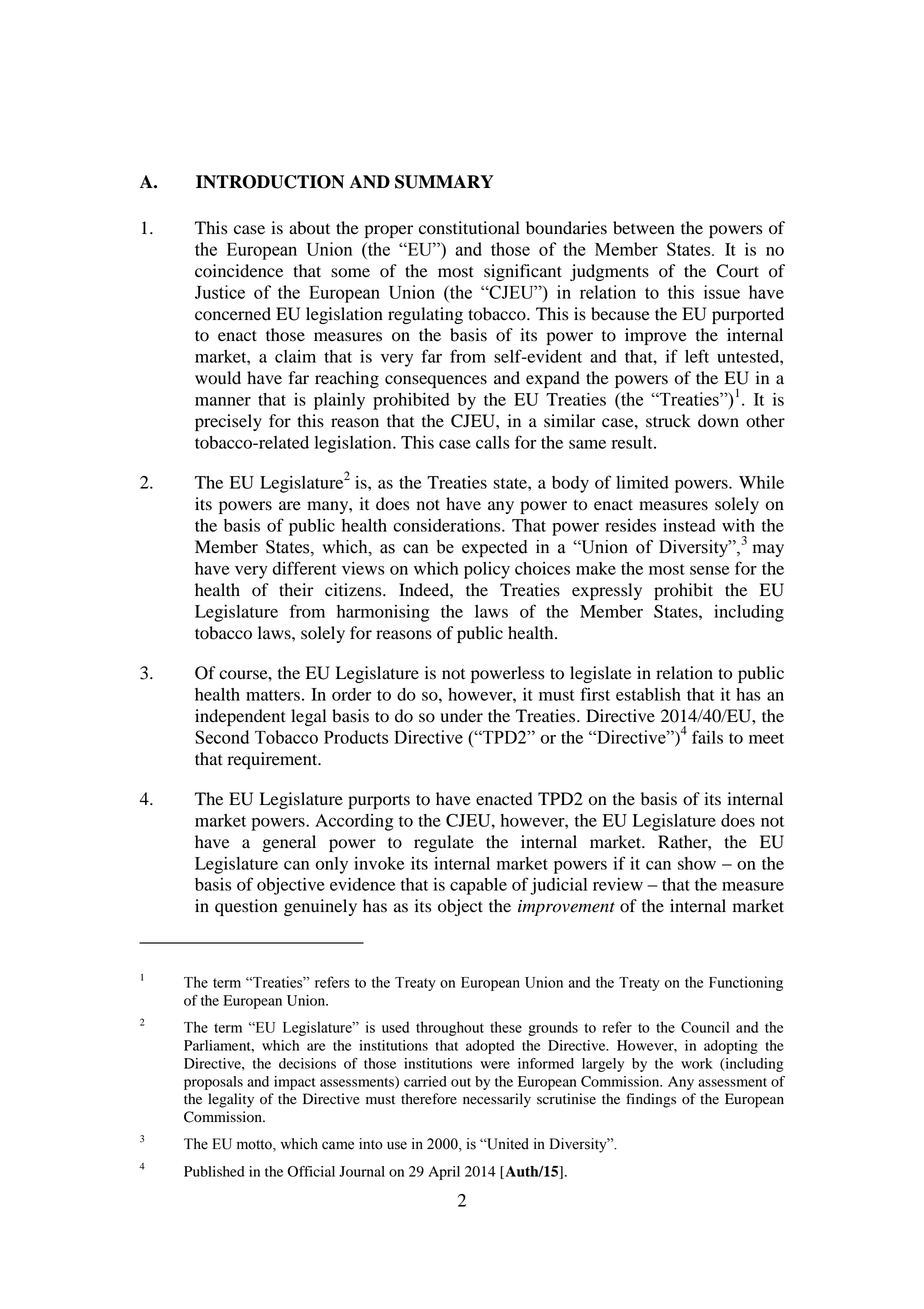  What do you see at coordinates (255, 1146) in the page?
I see `motto` at bounding box center [255, 1146].
